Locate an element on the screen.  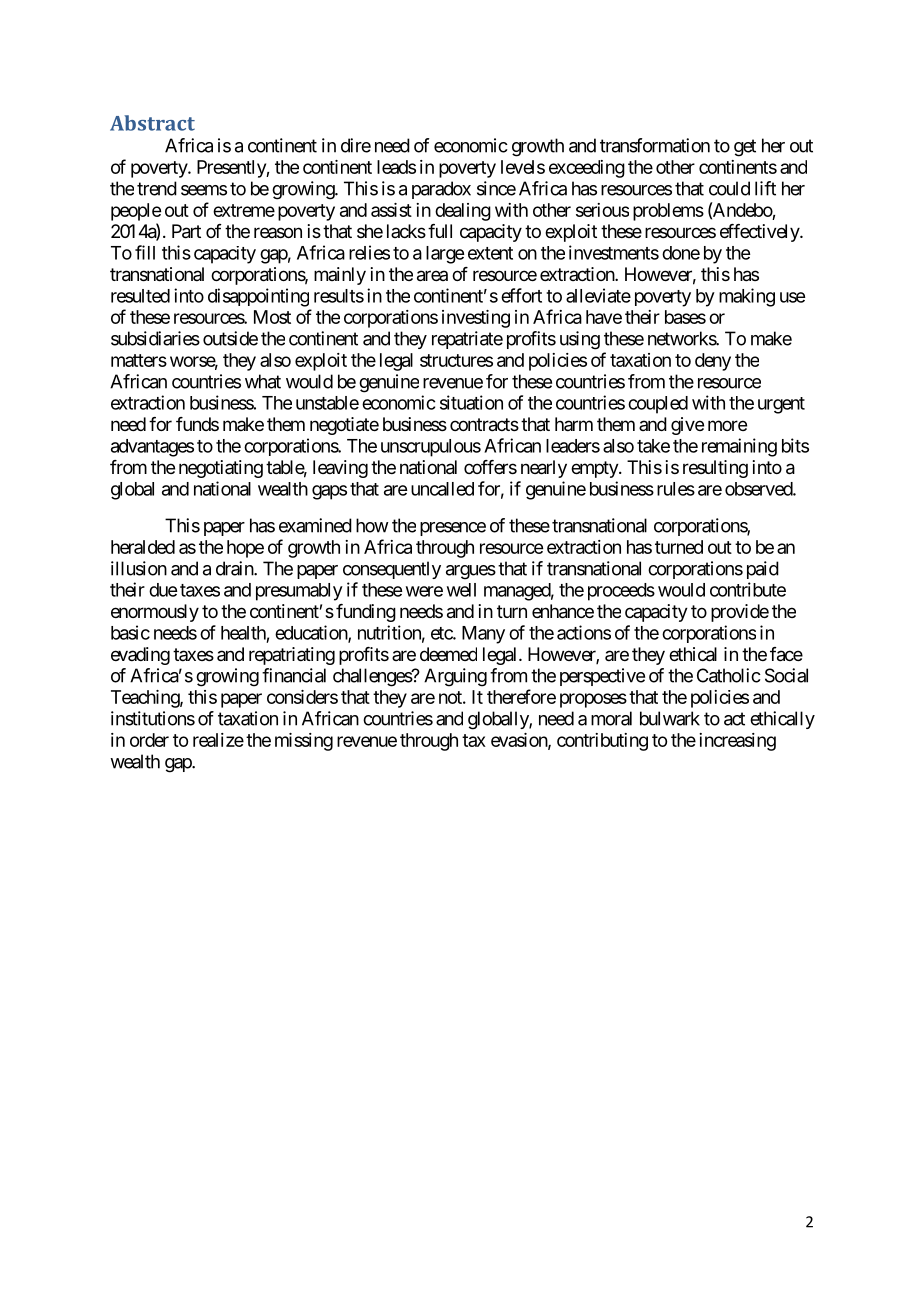
bulwark is located at coordinates (670, 718).
